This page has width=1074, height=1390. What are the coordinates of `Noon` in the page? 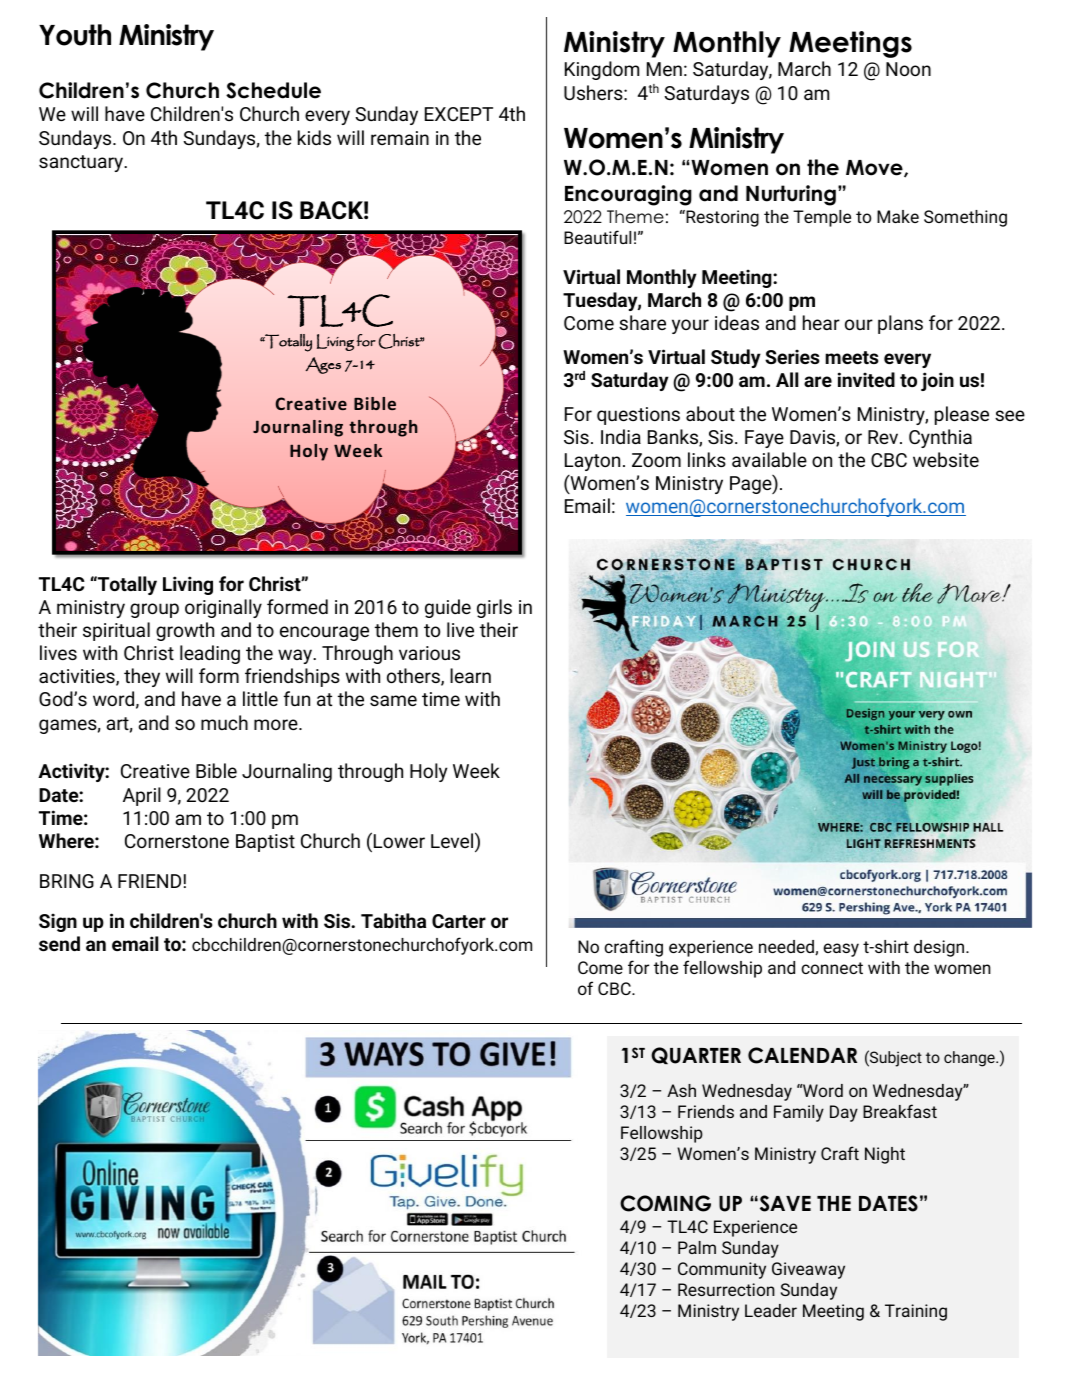 It's located at (908, 69).
